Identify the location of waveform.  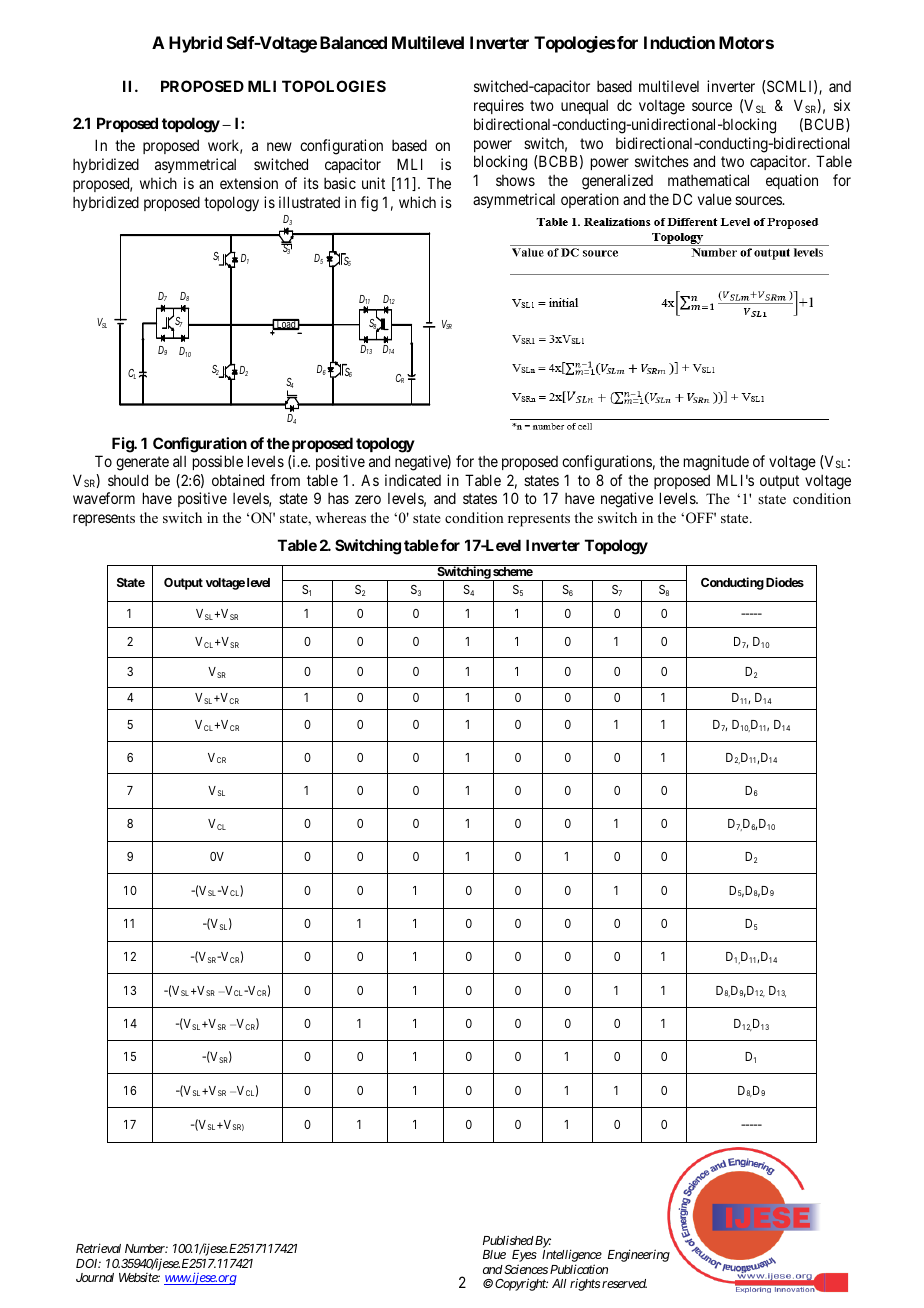
(104, 498).
